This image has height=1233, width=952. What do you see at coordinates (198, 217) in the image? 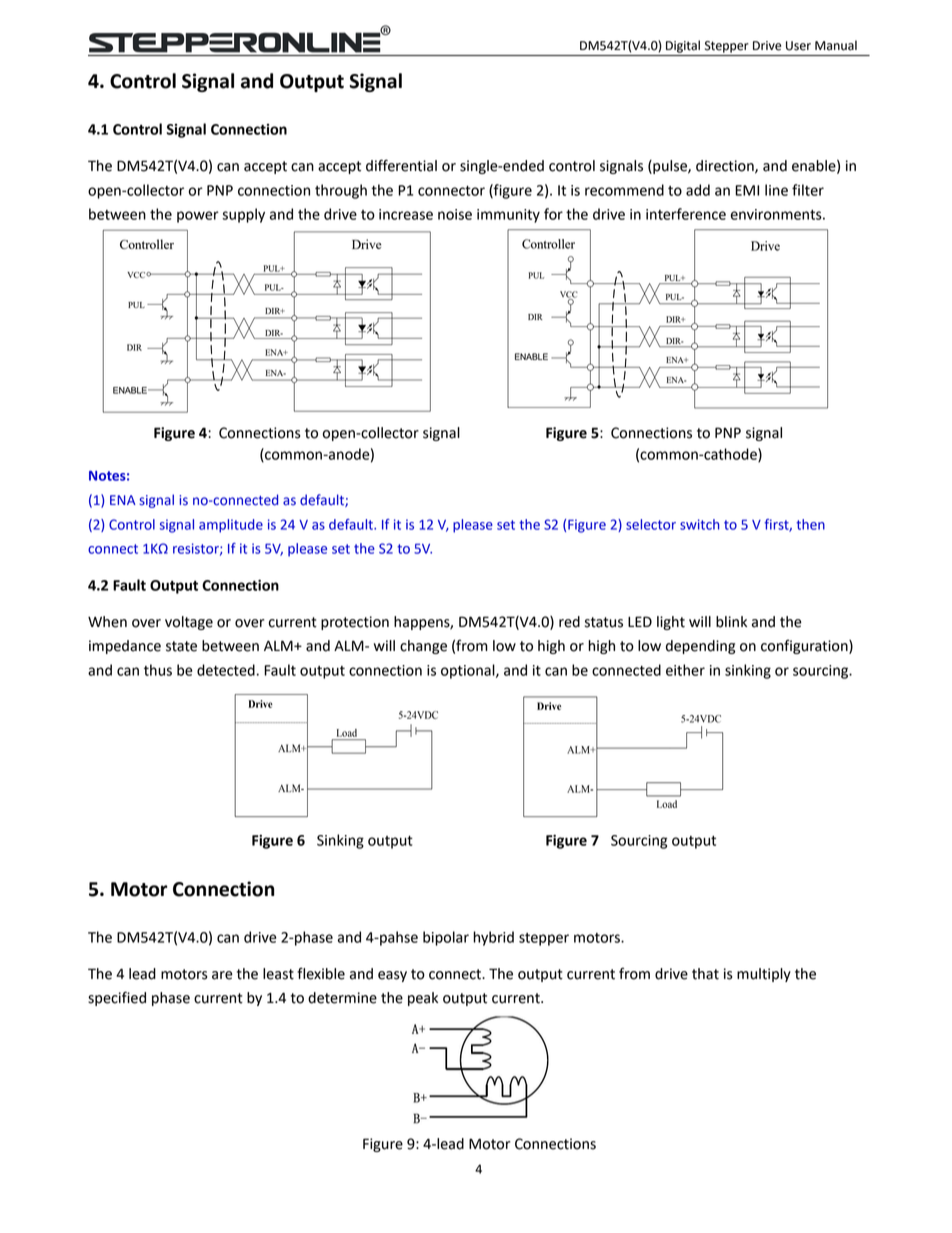
I see `power` at bounding box center [198, 217].
